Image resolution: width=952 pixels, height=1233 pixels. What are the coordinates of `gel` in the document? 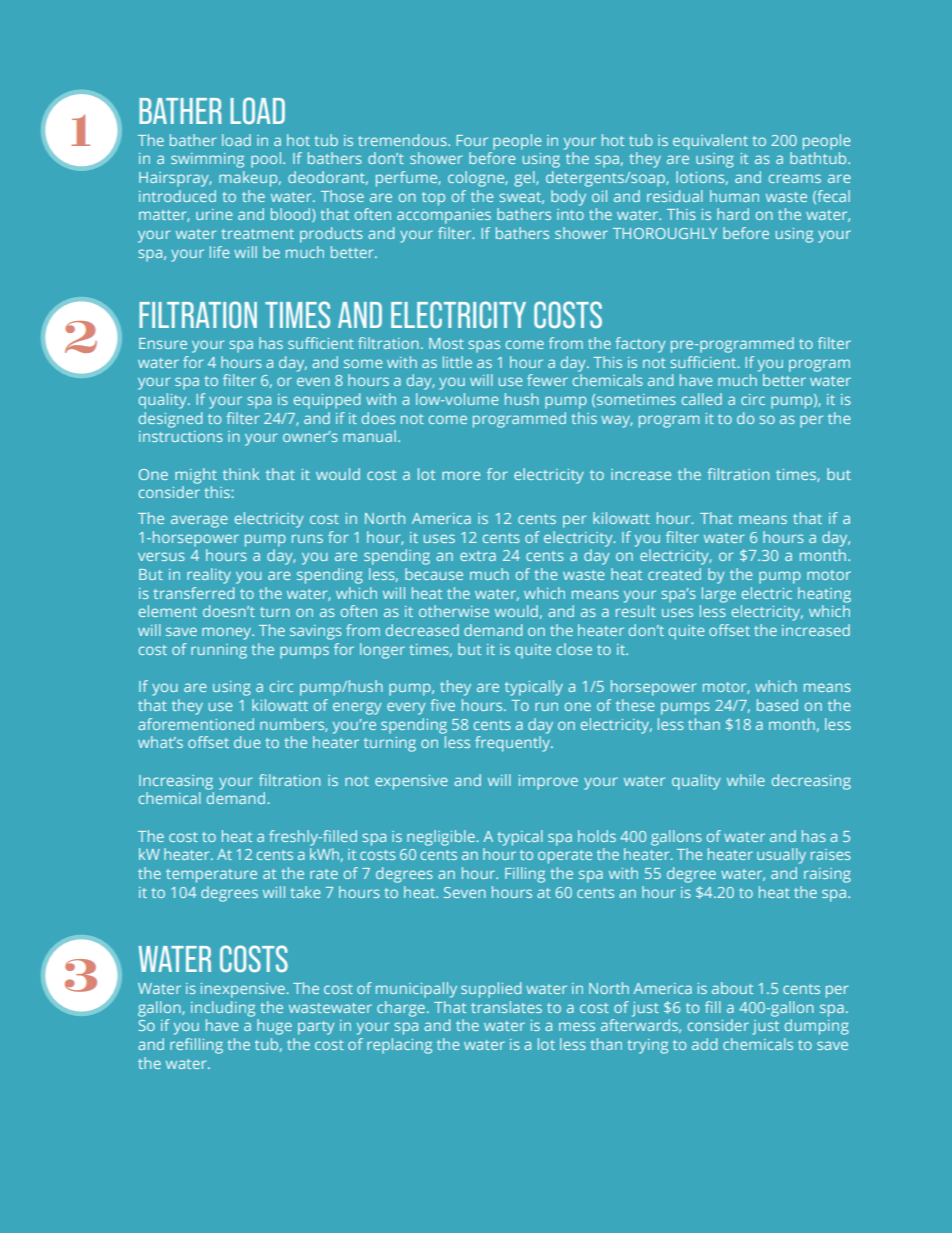 It's located at (525, 179).
